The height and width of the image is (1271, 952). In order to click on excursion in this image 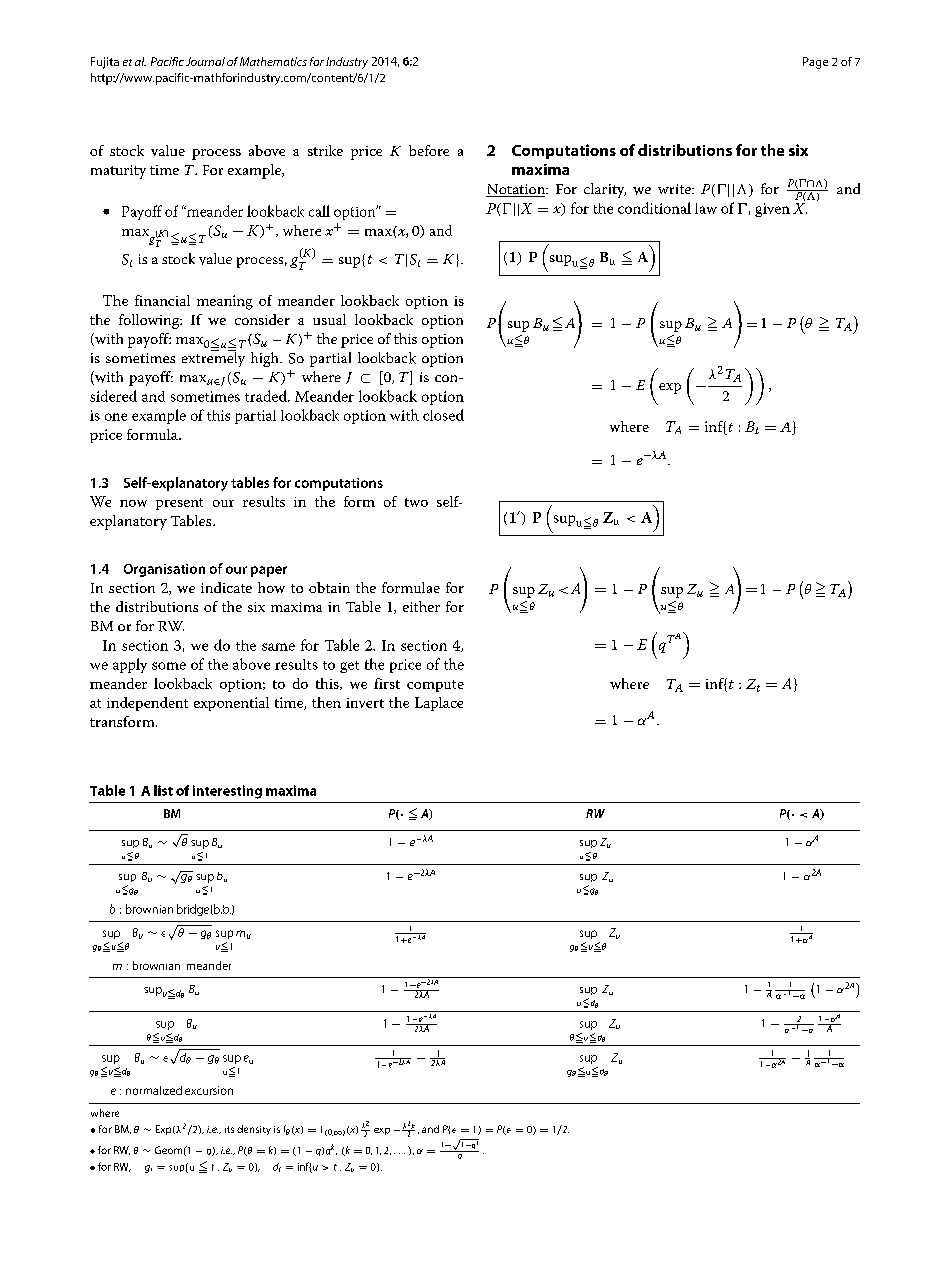, I will do `click(209, 1090)`.
